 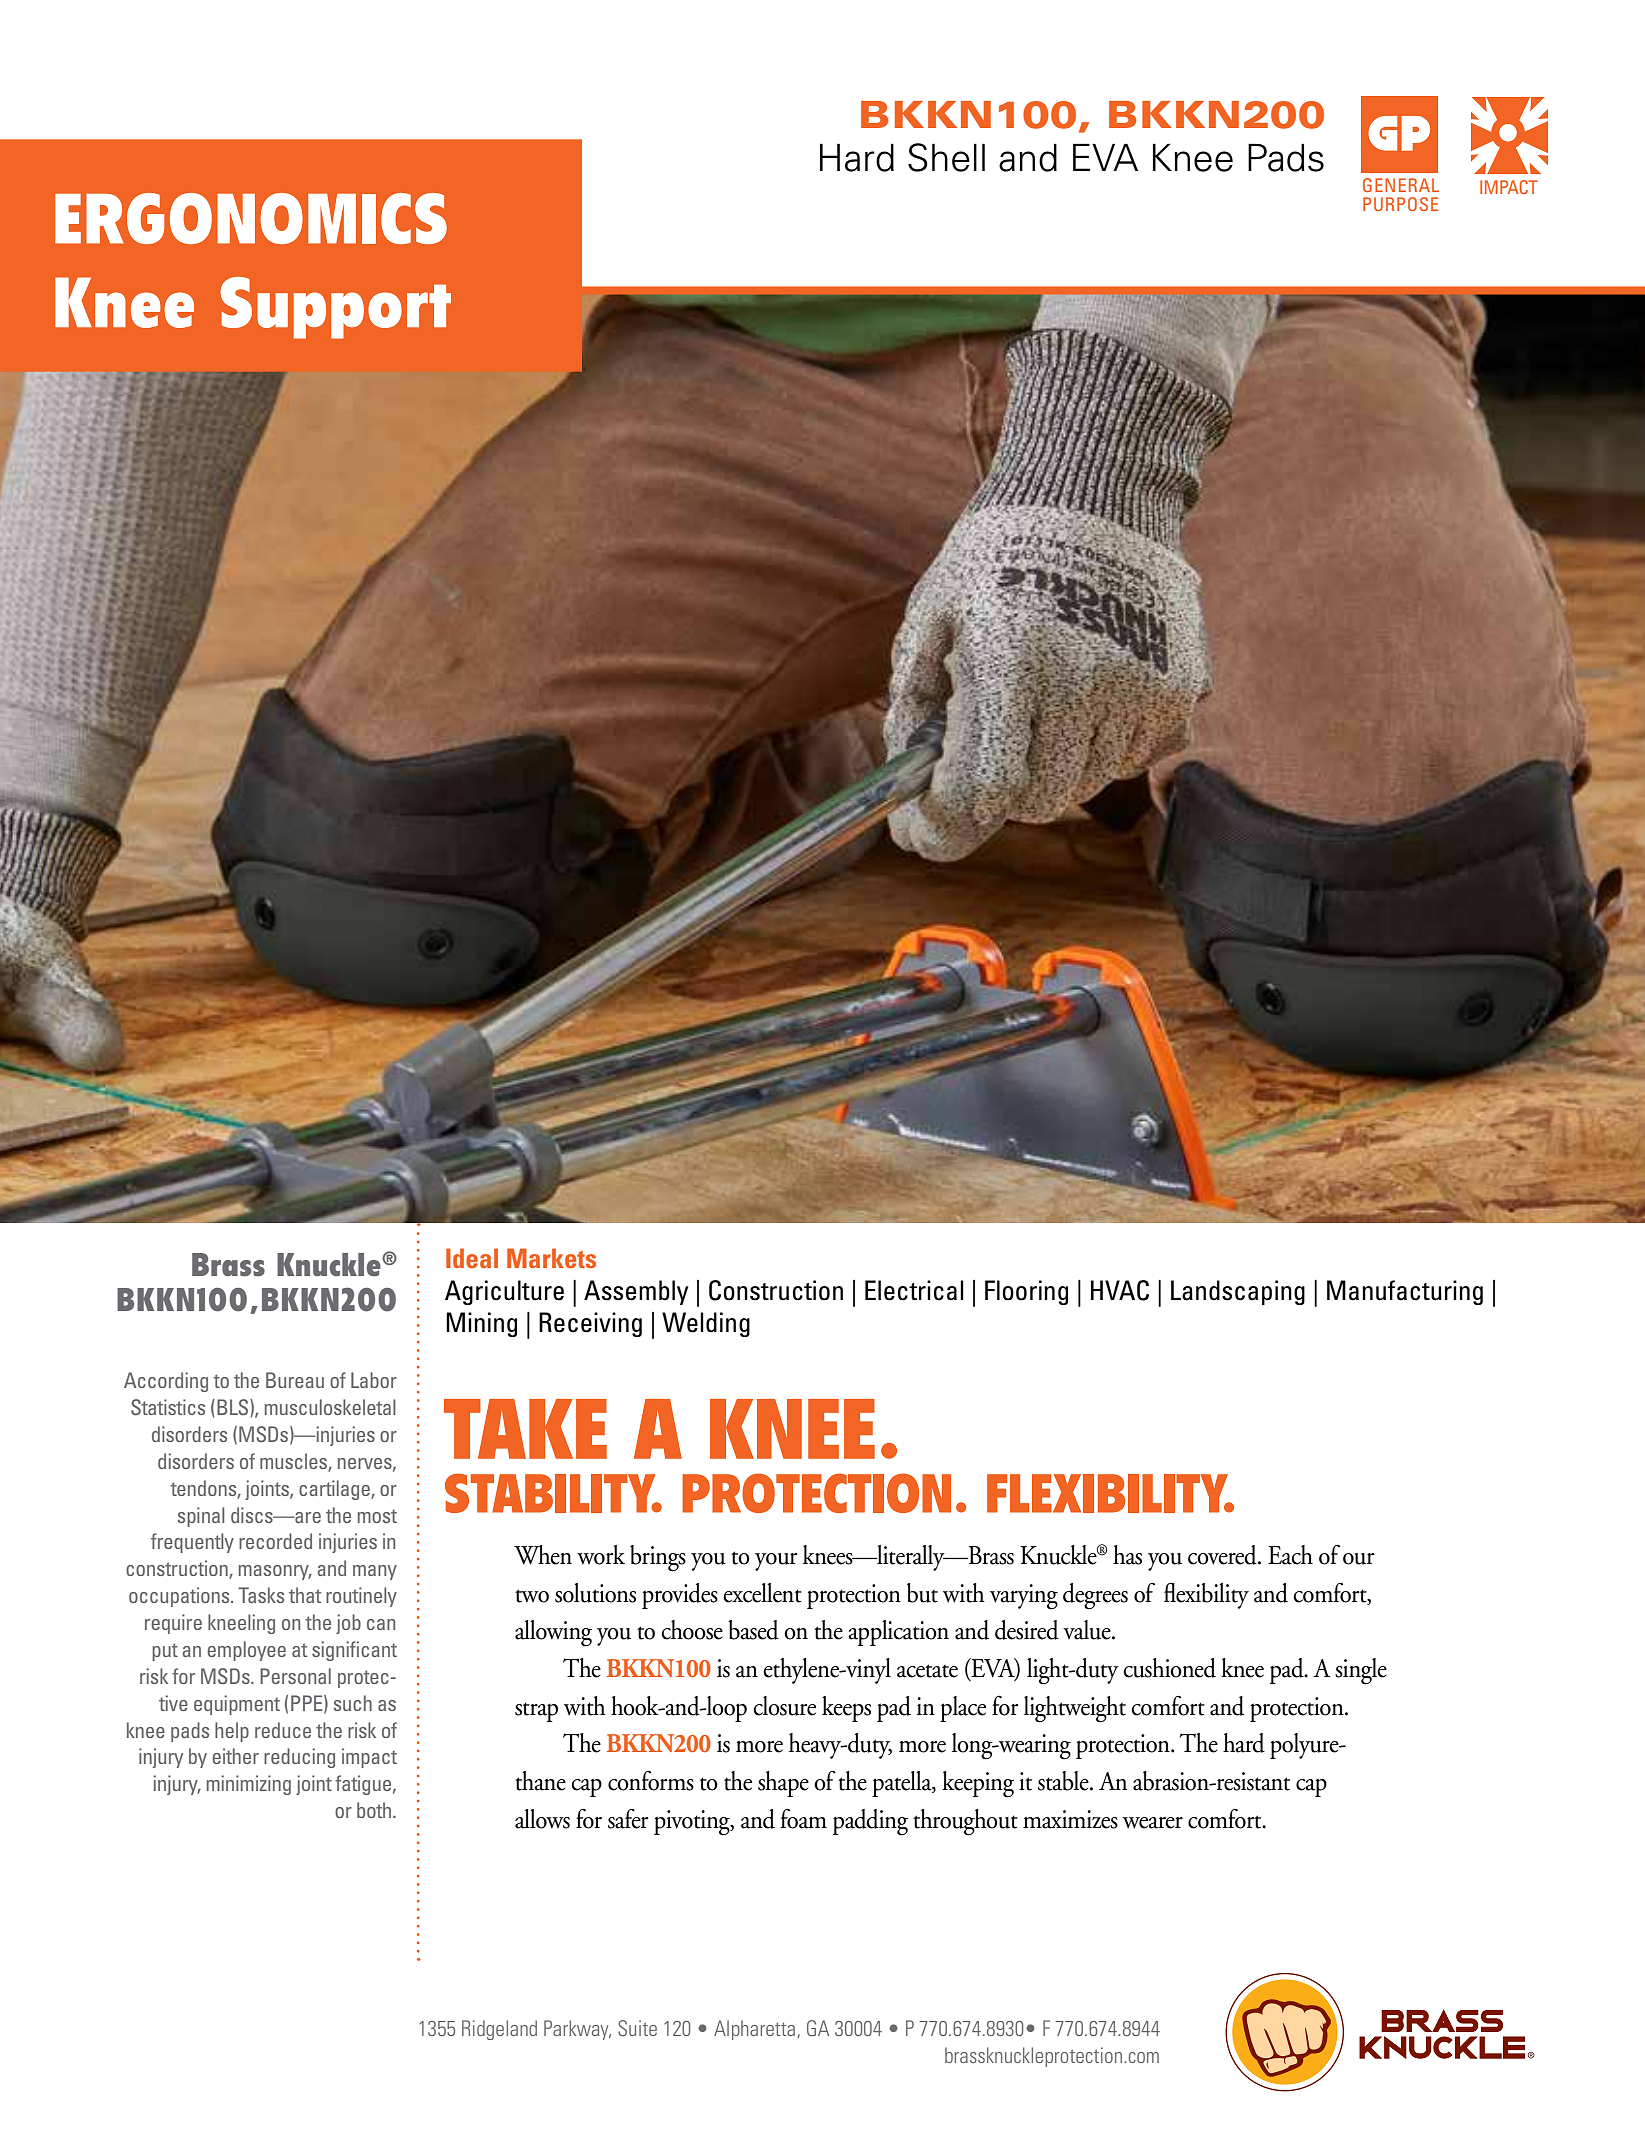 I want to click on Alpharetta, so click(x=756, y=2030).
